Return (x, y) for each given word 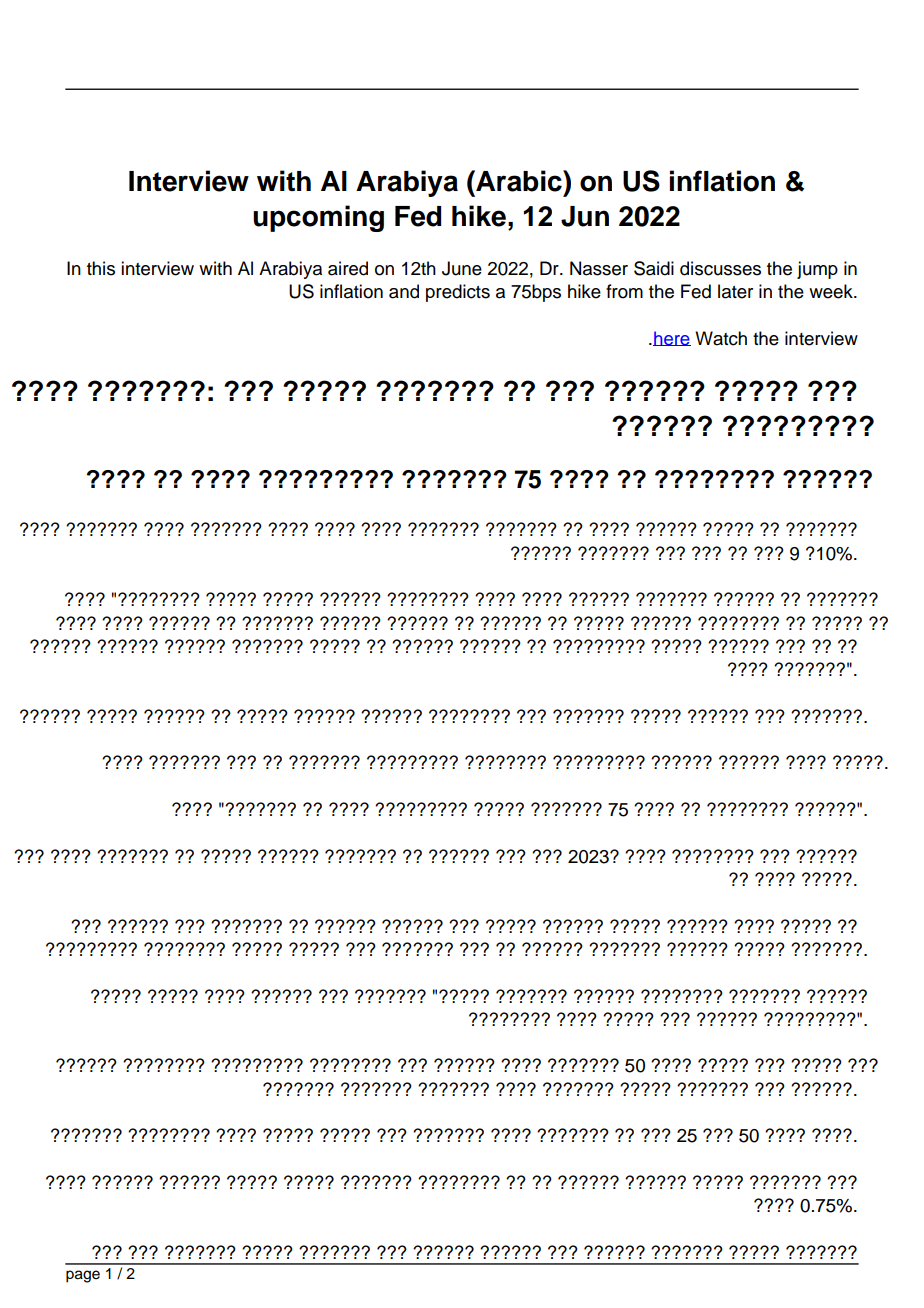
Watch (721, 338)
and (404, 291)
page (83, 1276)
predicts (458, 293)
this (101, 268)
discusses (720, 268)
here (672, 338)
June (462, 268)
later (735, 291)
